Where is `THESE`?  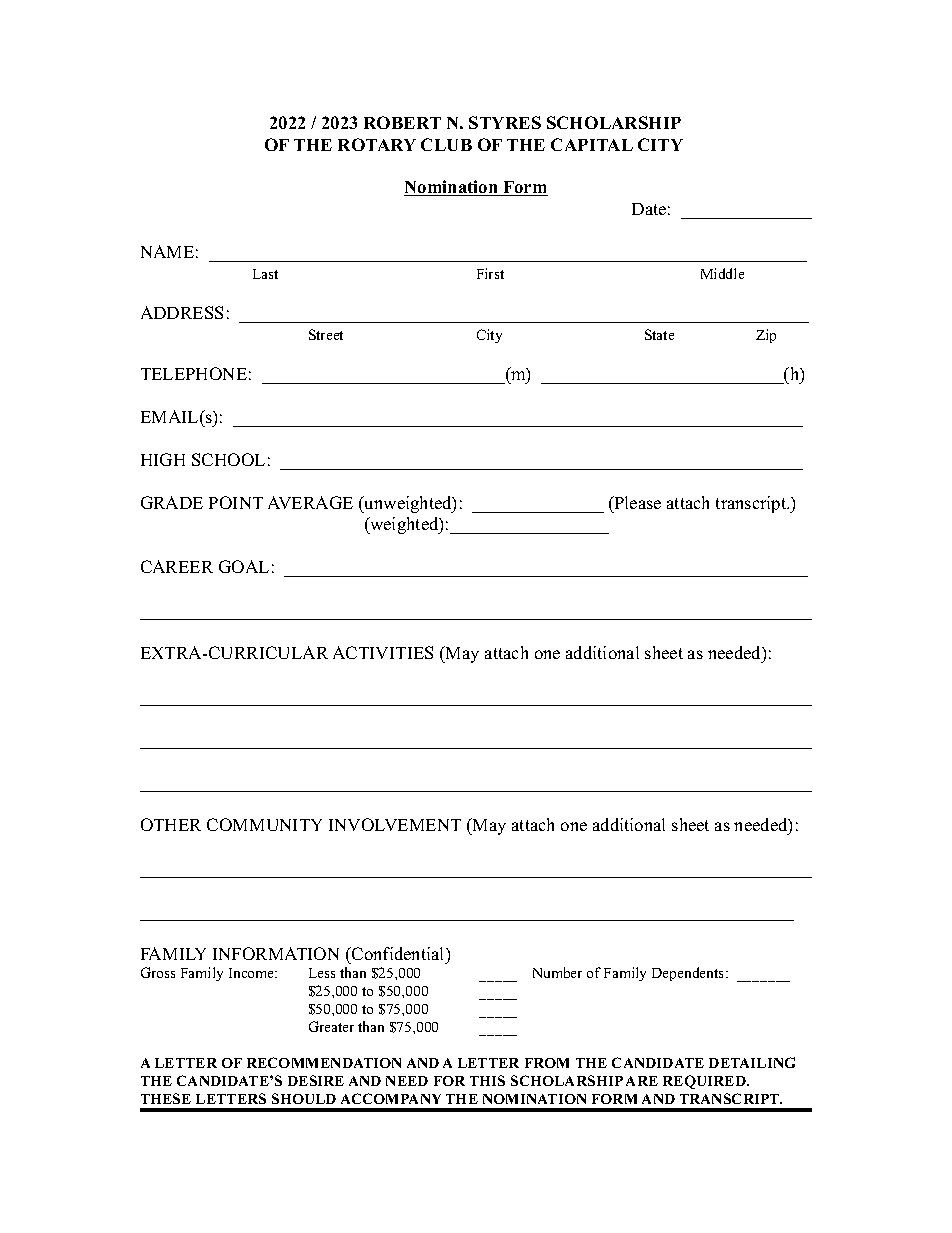 THESE is located at coordinates (166, 1098).
